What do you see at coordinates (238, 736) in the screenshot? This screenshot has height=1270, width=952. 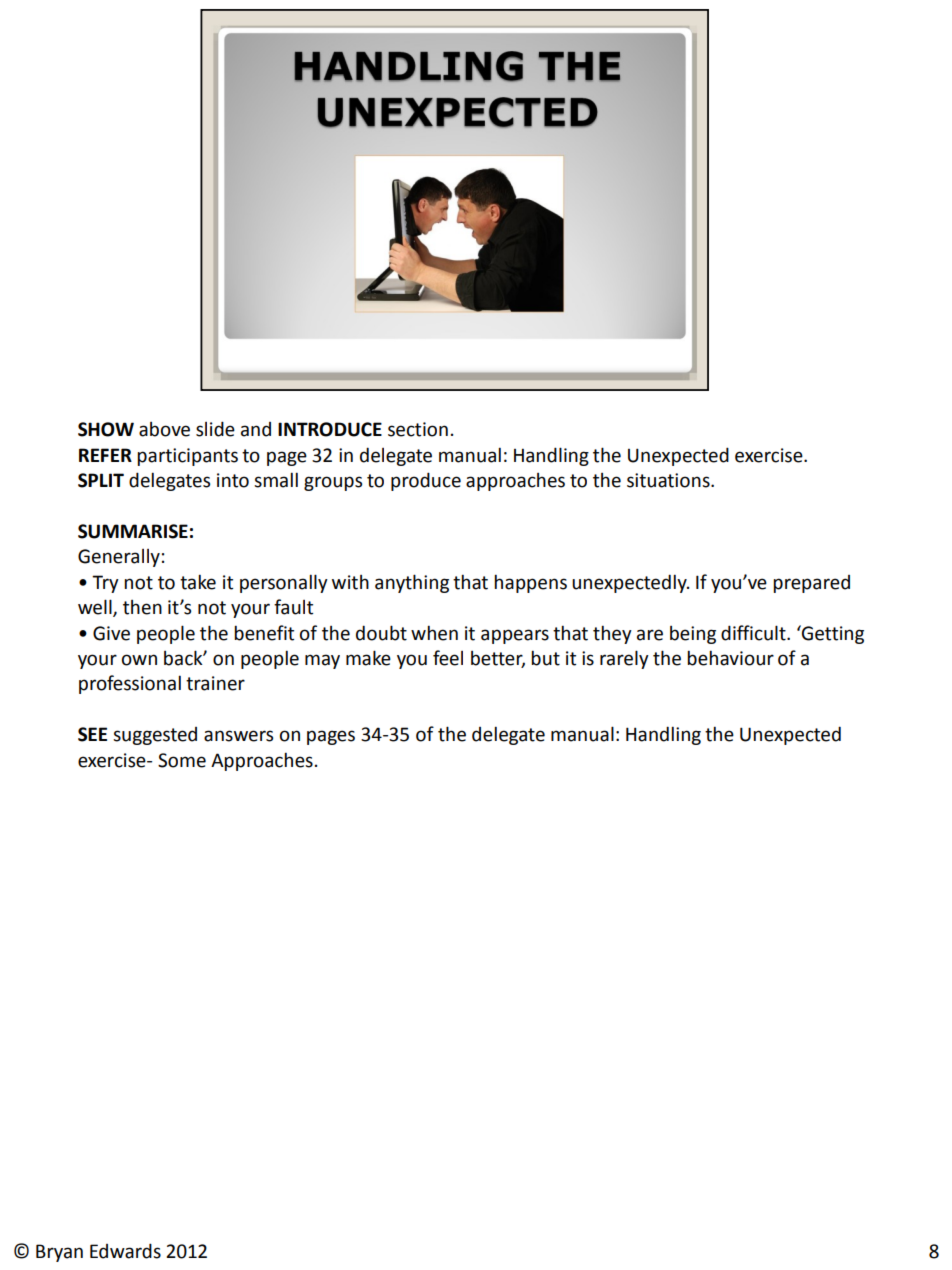 I see `answers` at bounding box center [238, 736].
